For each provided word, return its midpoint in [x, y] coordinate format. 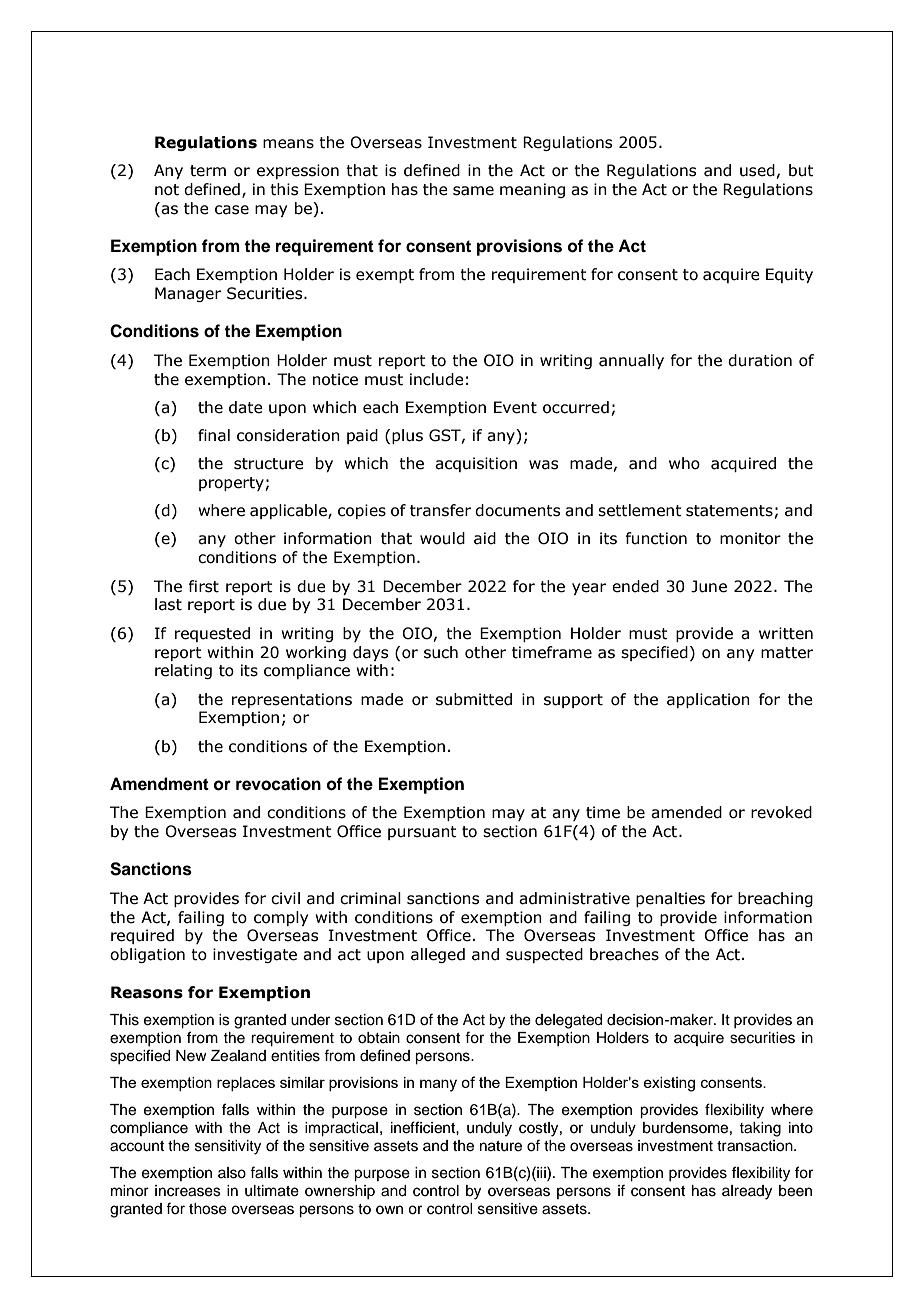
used [757, 170]
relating [183, 671]
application [708, 700]
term [208, 171]
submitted [474, 699]
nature [501, 1146]
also [232, 1173]
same [473, 191]
